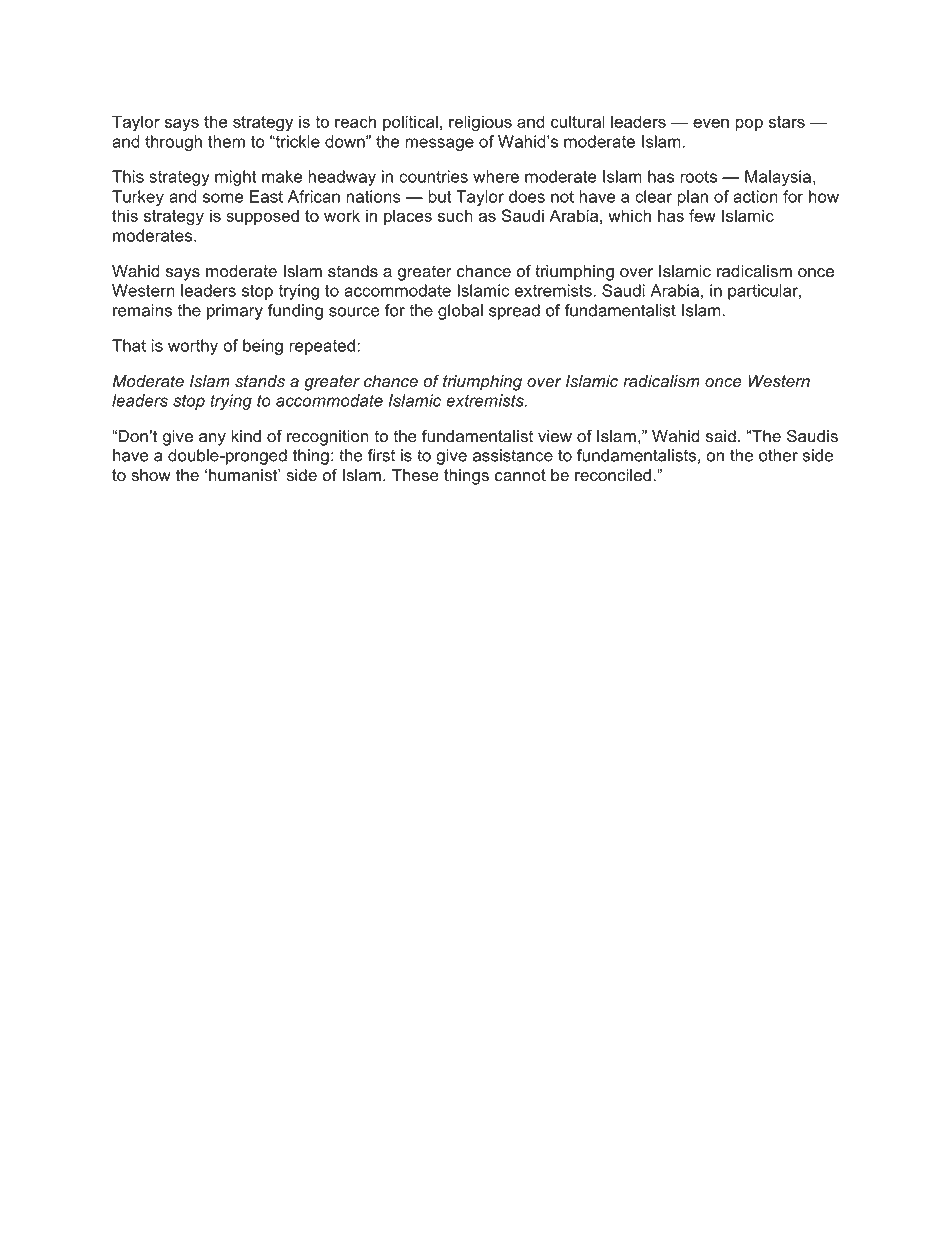 This screenshot has height=1233, width=952. Describe the element at coordinates (226, 141) in the screenshot. I see `them` at that location.
